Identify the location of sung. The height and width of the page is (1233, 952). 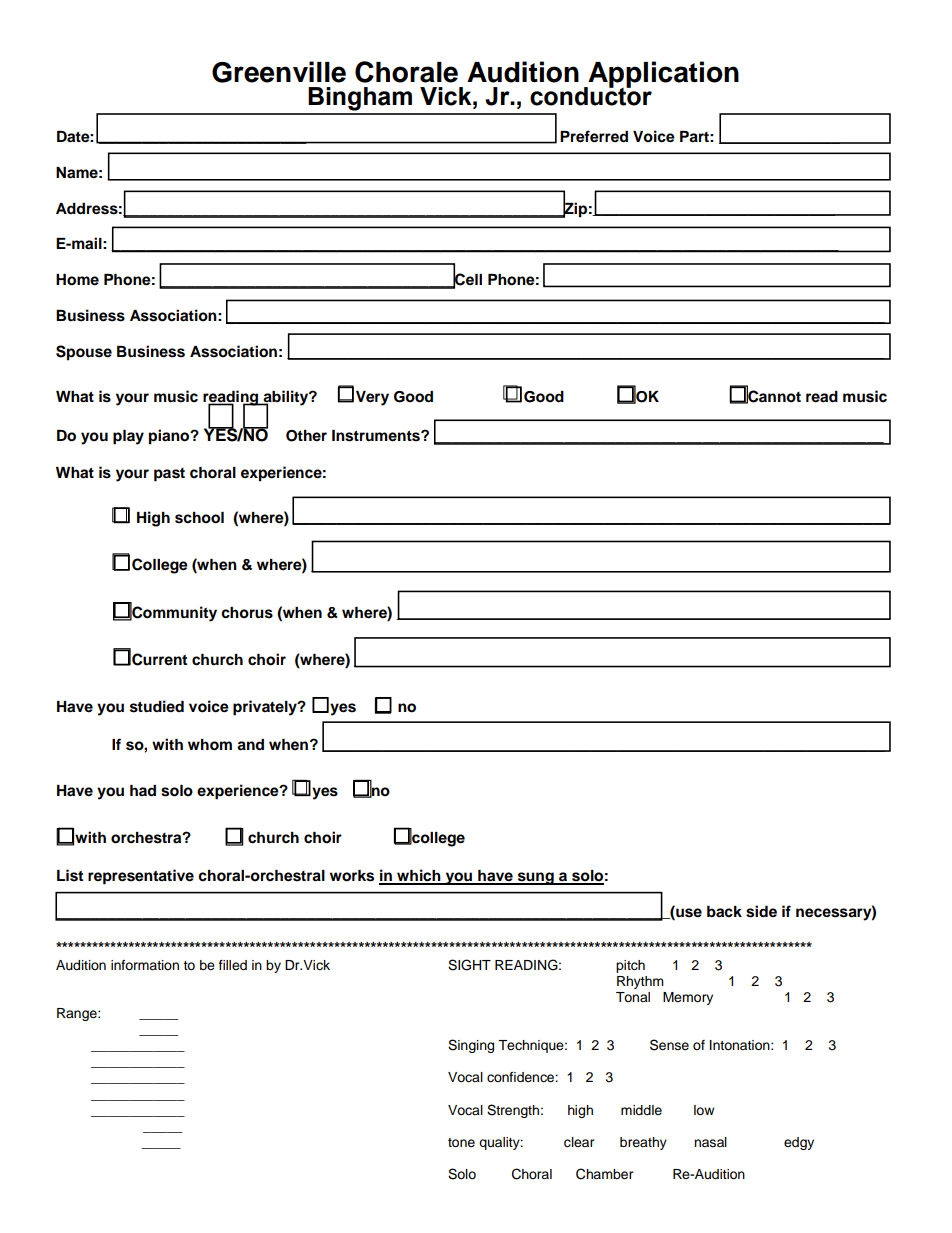
(535, 878).
